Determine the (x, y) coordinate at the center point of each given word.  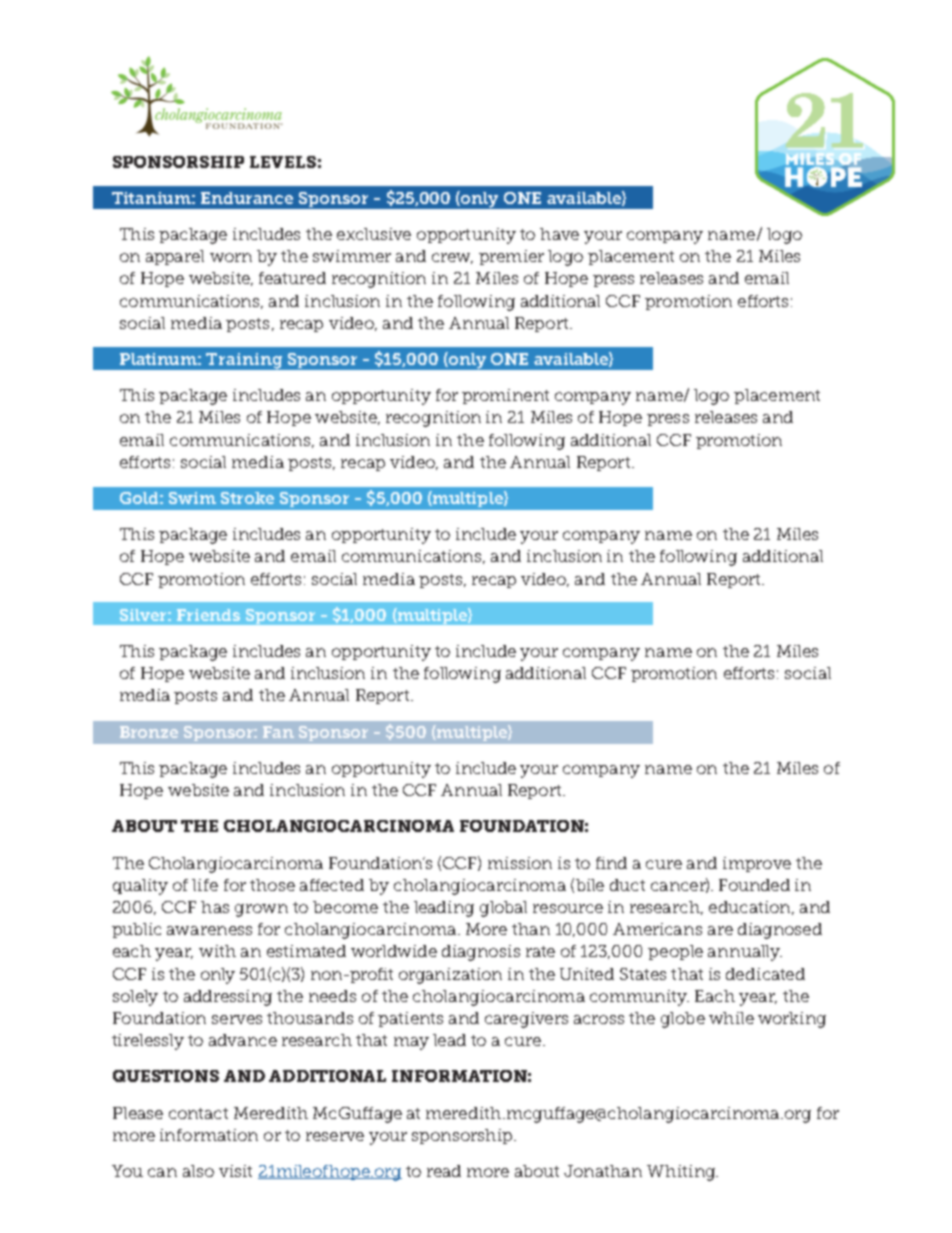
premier (511, 257)
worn (231, 257)
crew (452, 258)
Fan (278, 732)
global (503, 909)
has (215, 907)
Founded (754, 885)
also (198, 1171)
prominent (505, 396)
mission (520, 863)
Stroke (247, 498)
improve (757, 864)
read (444, 1171)
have (559, 234)
